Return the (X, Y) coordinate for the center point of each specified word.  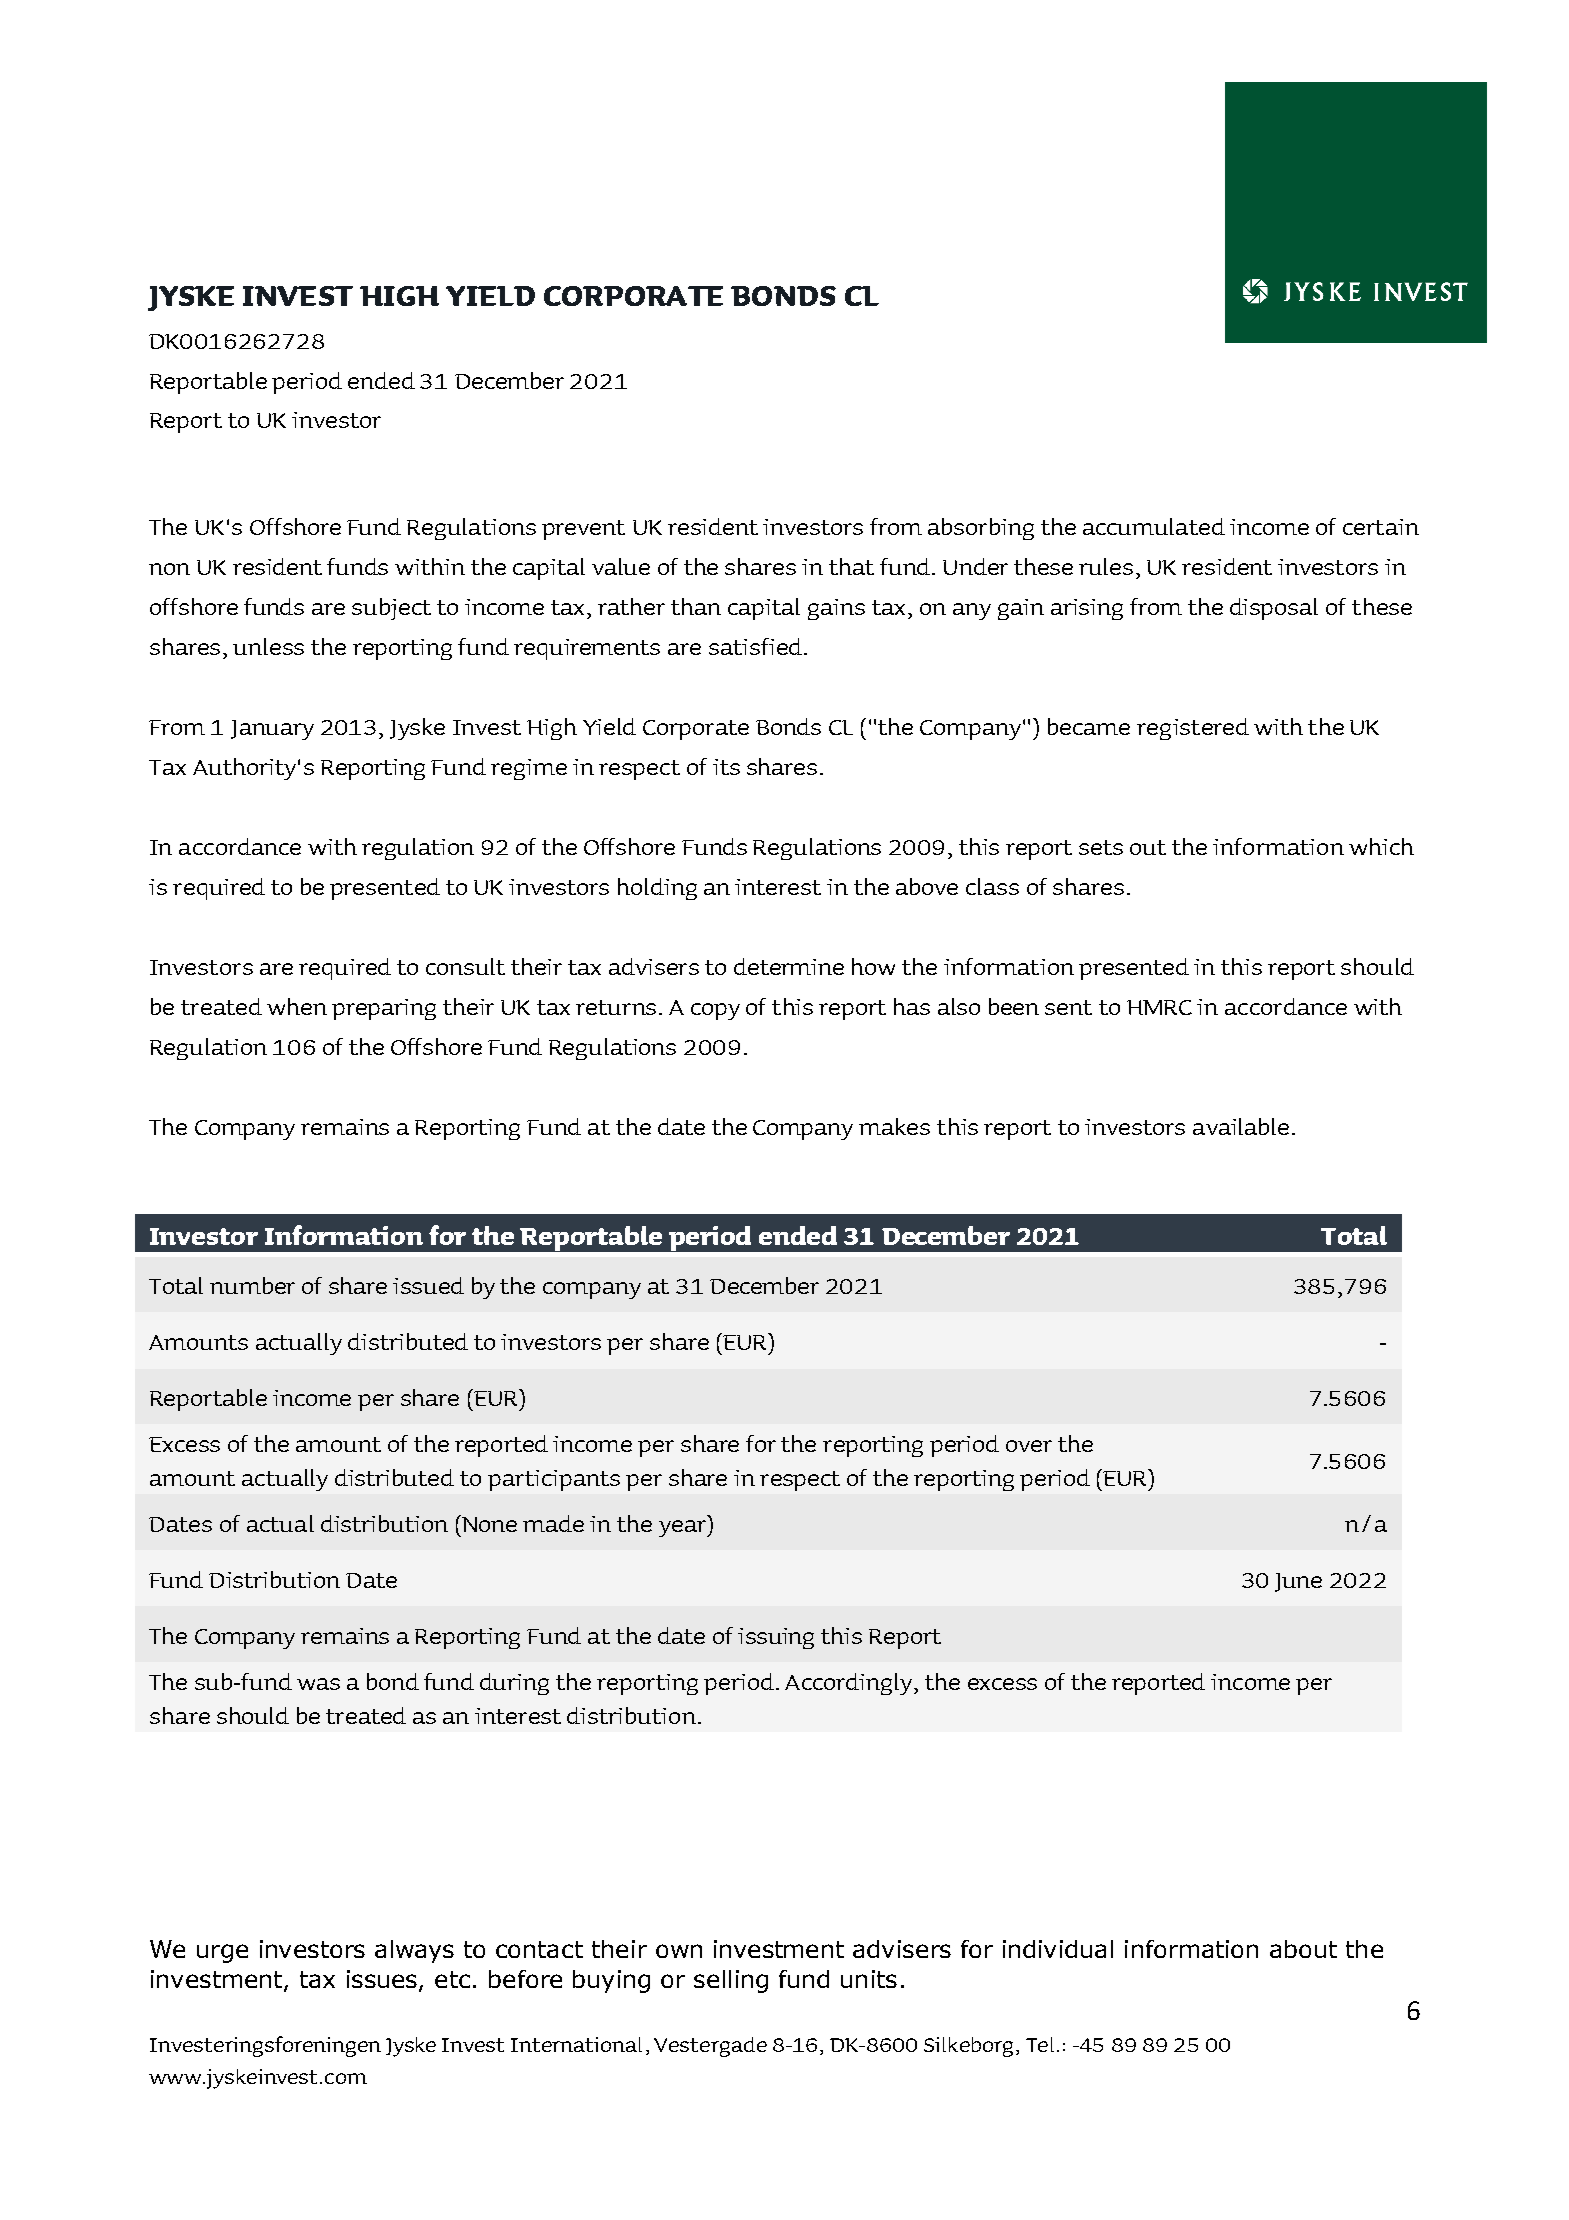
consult (465, 966)
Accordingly (850, 1684)
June (1298, 1582)
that (851, 566)
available (1241, 1126)
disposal (1274, 609)
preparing (384, 1009)
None (488, 1523)
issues (383, 1980)
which (1381, 846)
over (1029, 1446)
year (683, 1528)
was (318, 1684)
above (927, 886)
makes (894, 1126)
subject (391, 609)
